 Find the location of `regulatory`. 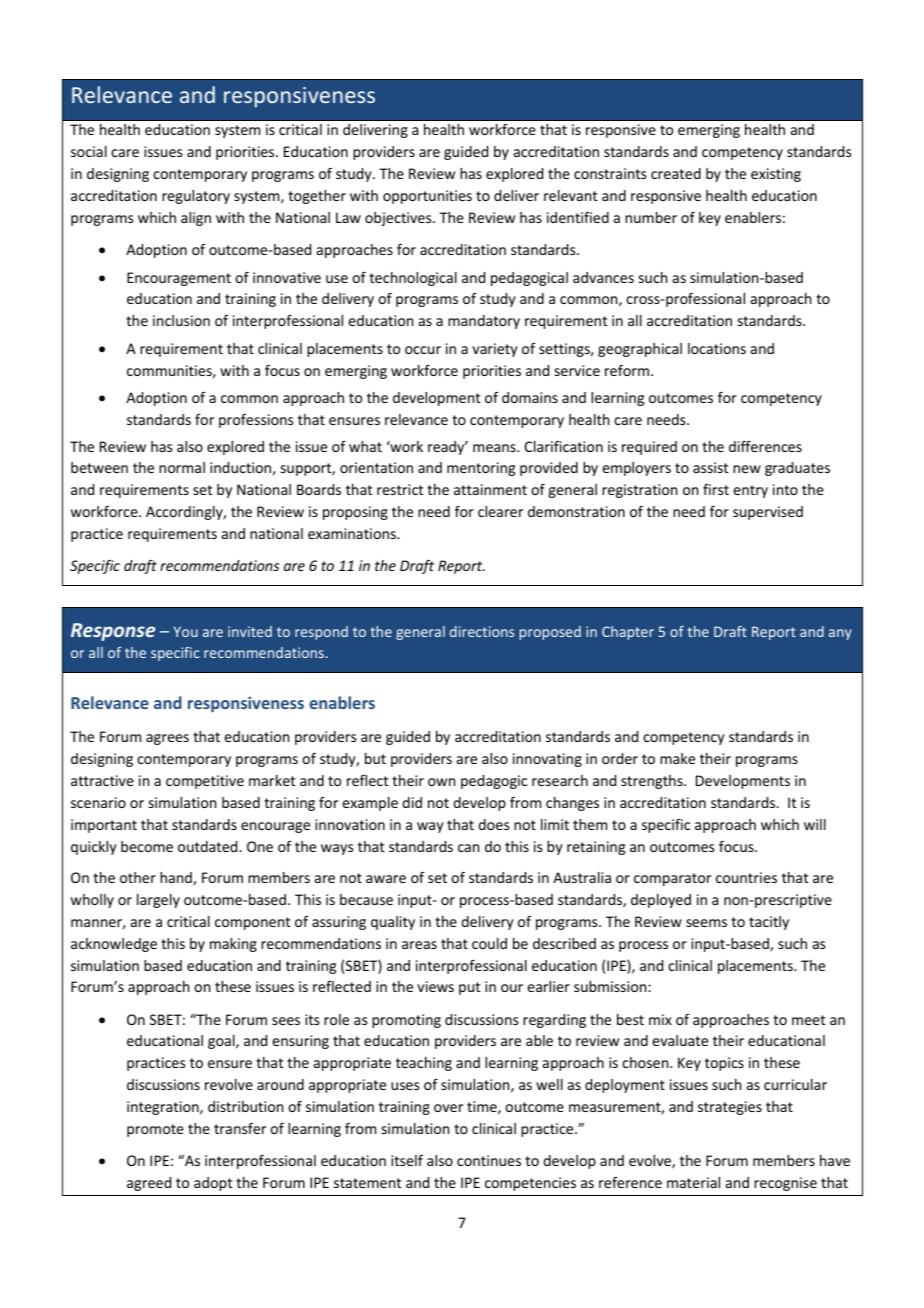

regulatory is located at coordinates (196, 197).
